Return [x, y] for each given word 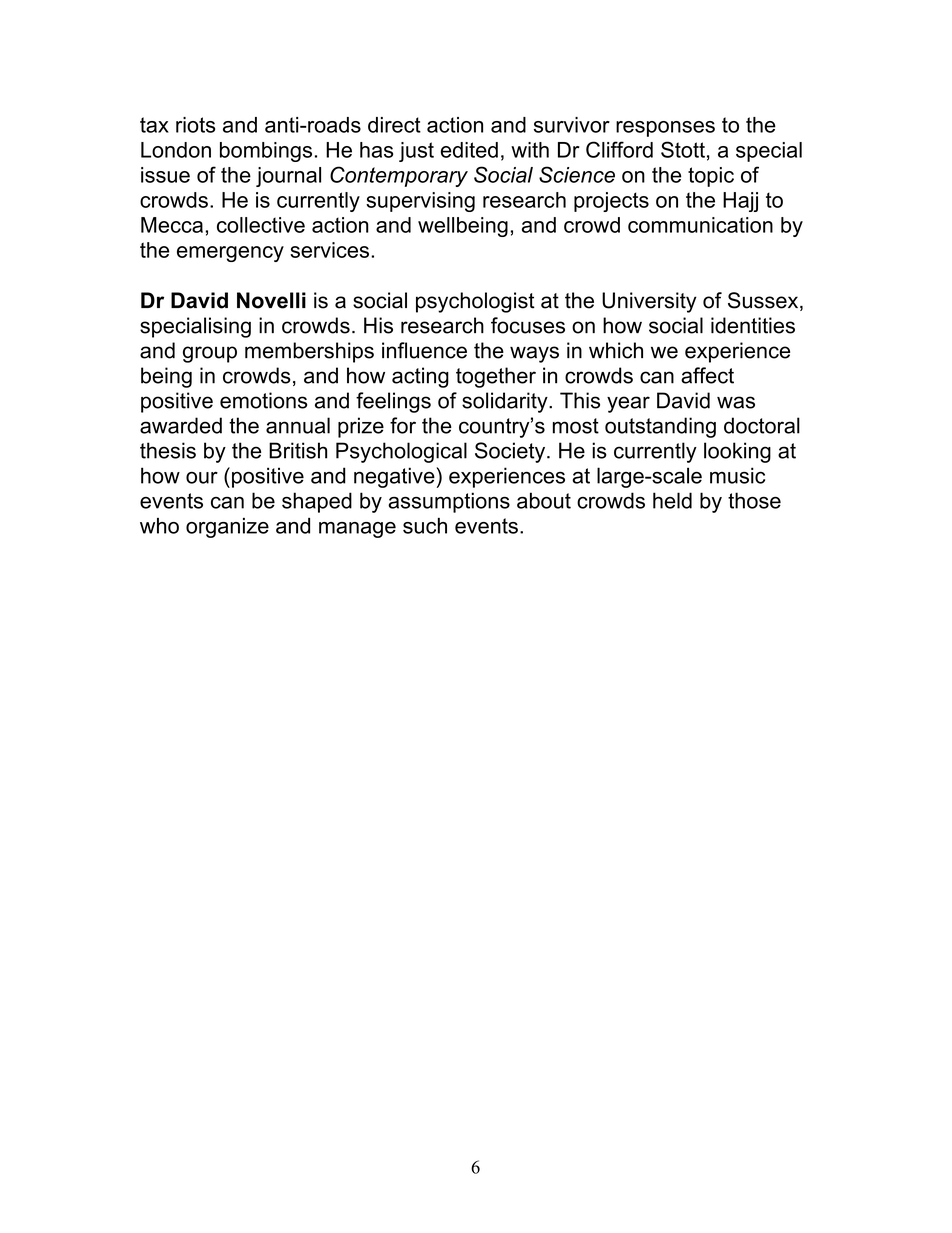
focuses [528, 325]
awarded [181, 425]
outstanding [660, 427]
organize [227, 528]
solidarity [506, 402]
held [672, 500]
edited [469, 150]
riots [195, 125]
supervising [420, 202]
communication [700, 225]
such [425, 526]
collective [261, 225]
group [210, 354]
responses [665, 129]
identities [753, 325]
